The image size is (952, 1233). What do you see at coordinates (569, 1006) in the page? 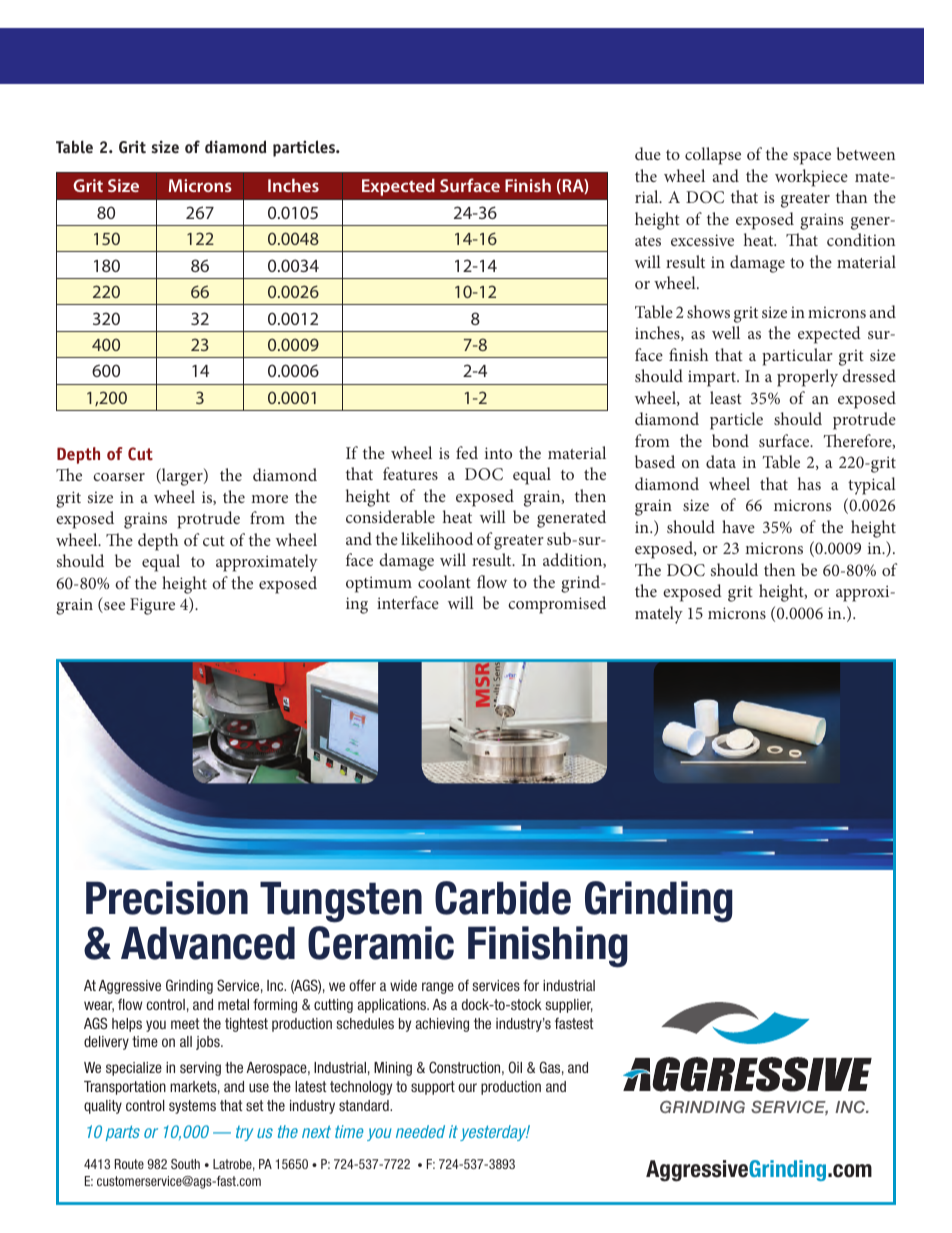
I see `supplier` at bounding box center [569, 1006].
